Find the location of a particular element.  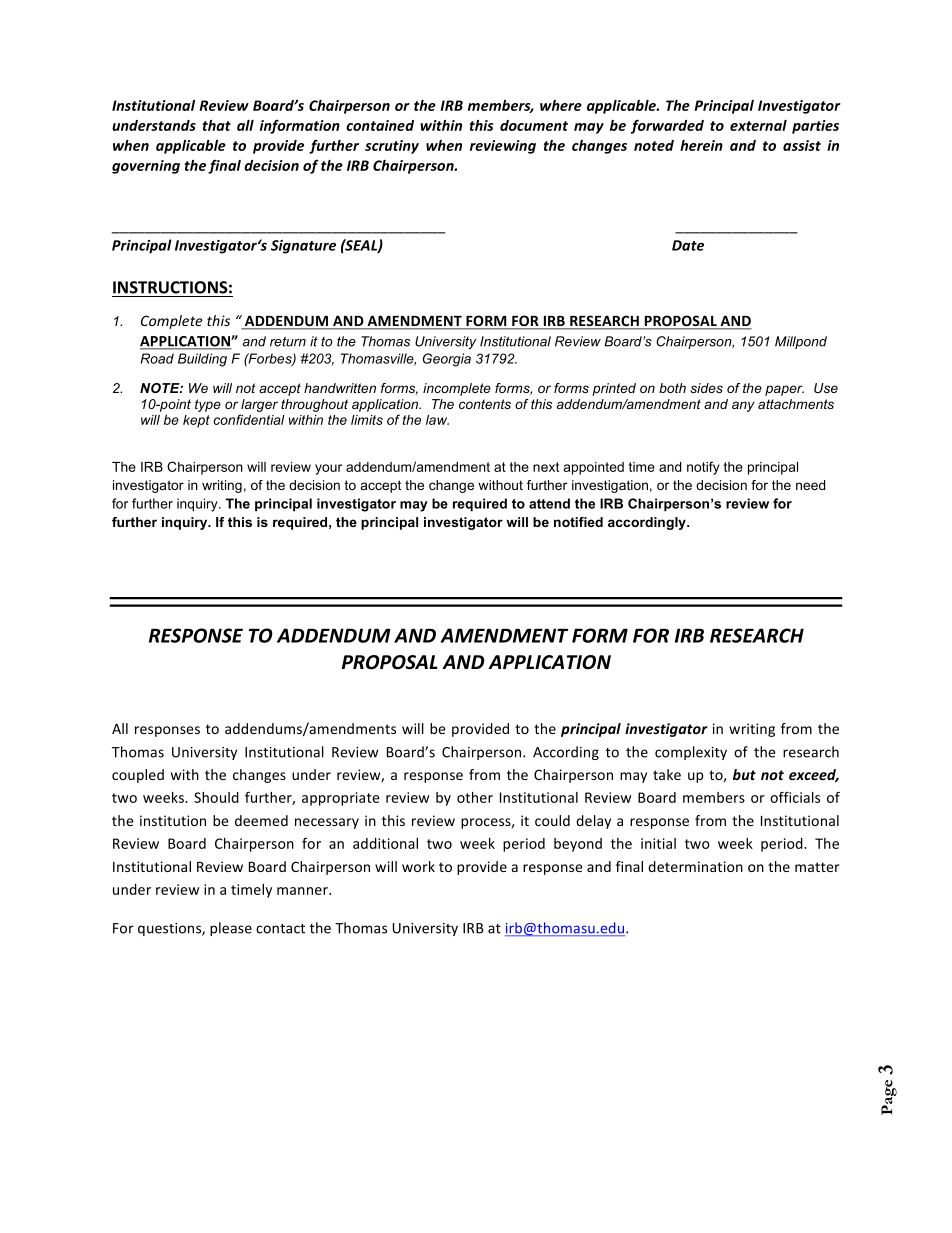

please is located at coordinates (231, 929).
